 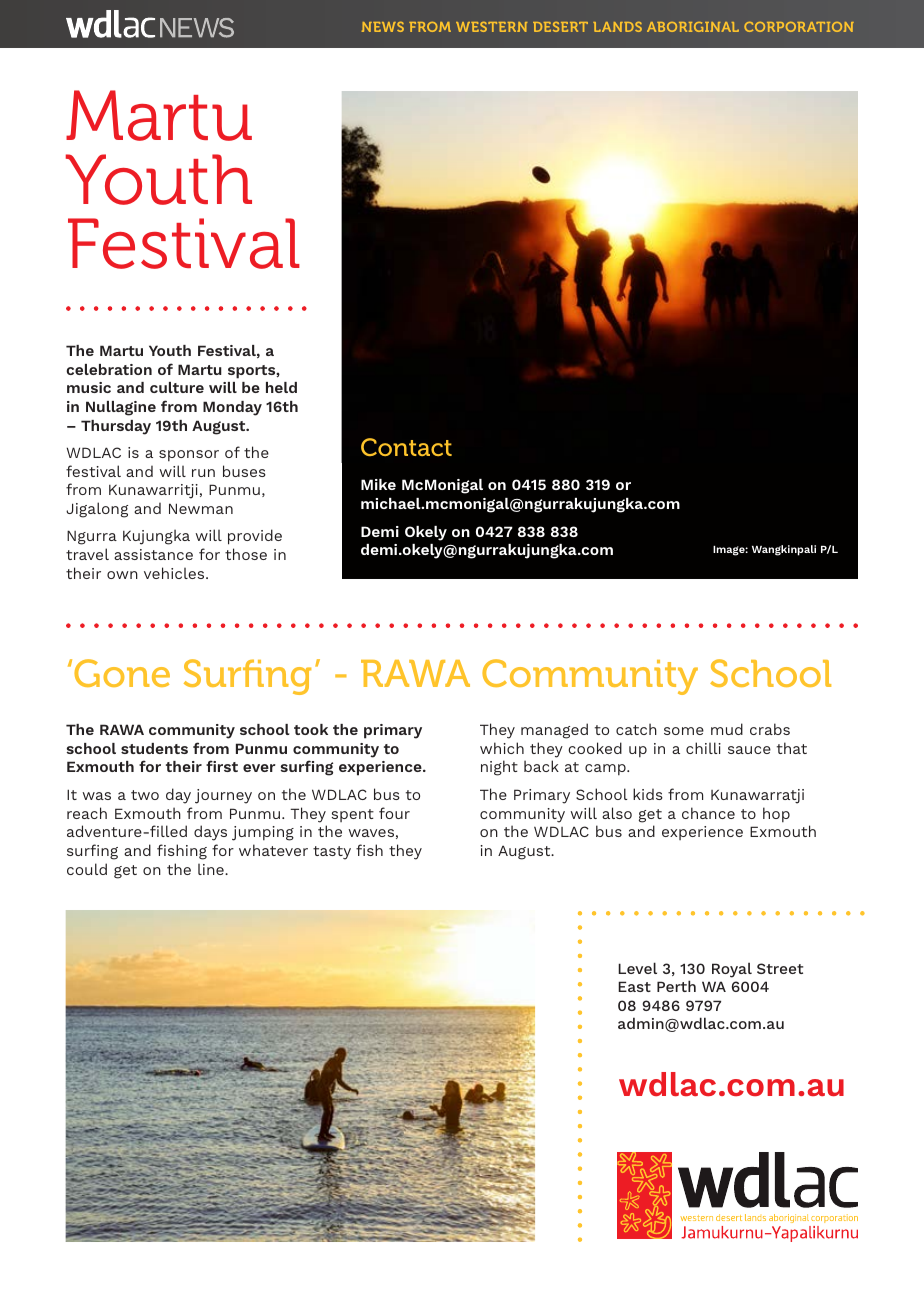 What do you see at coordinates (378, 484) in the document?
I see `Mike` at bounding box center [378, 484].
